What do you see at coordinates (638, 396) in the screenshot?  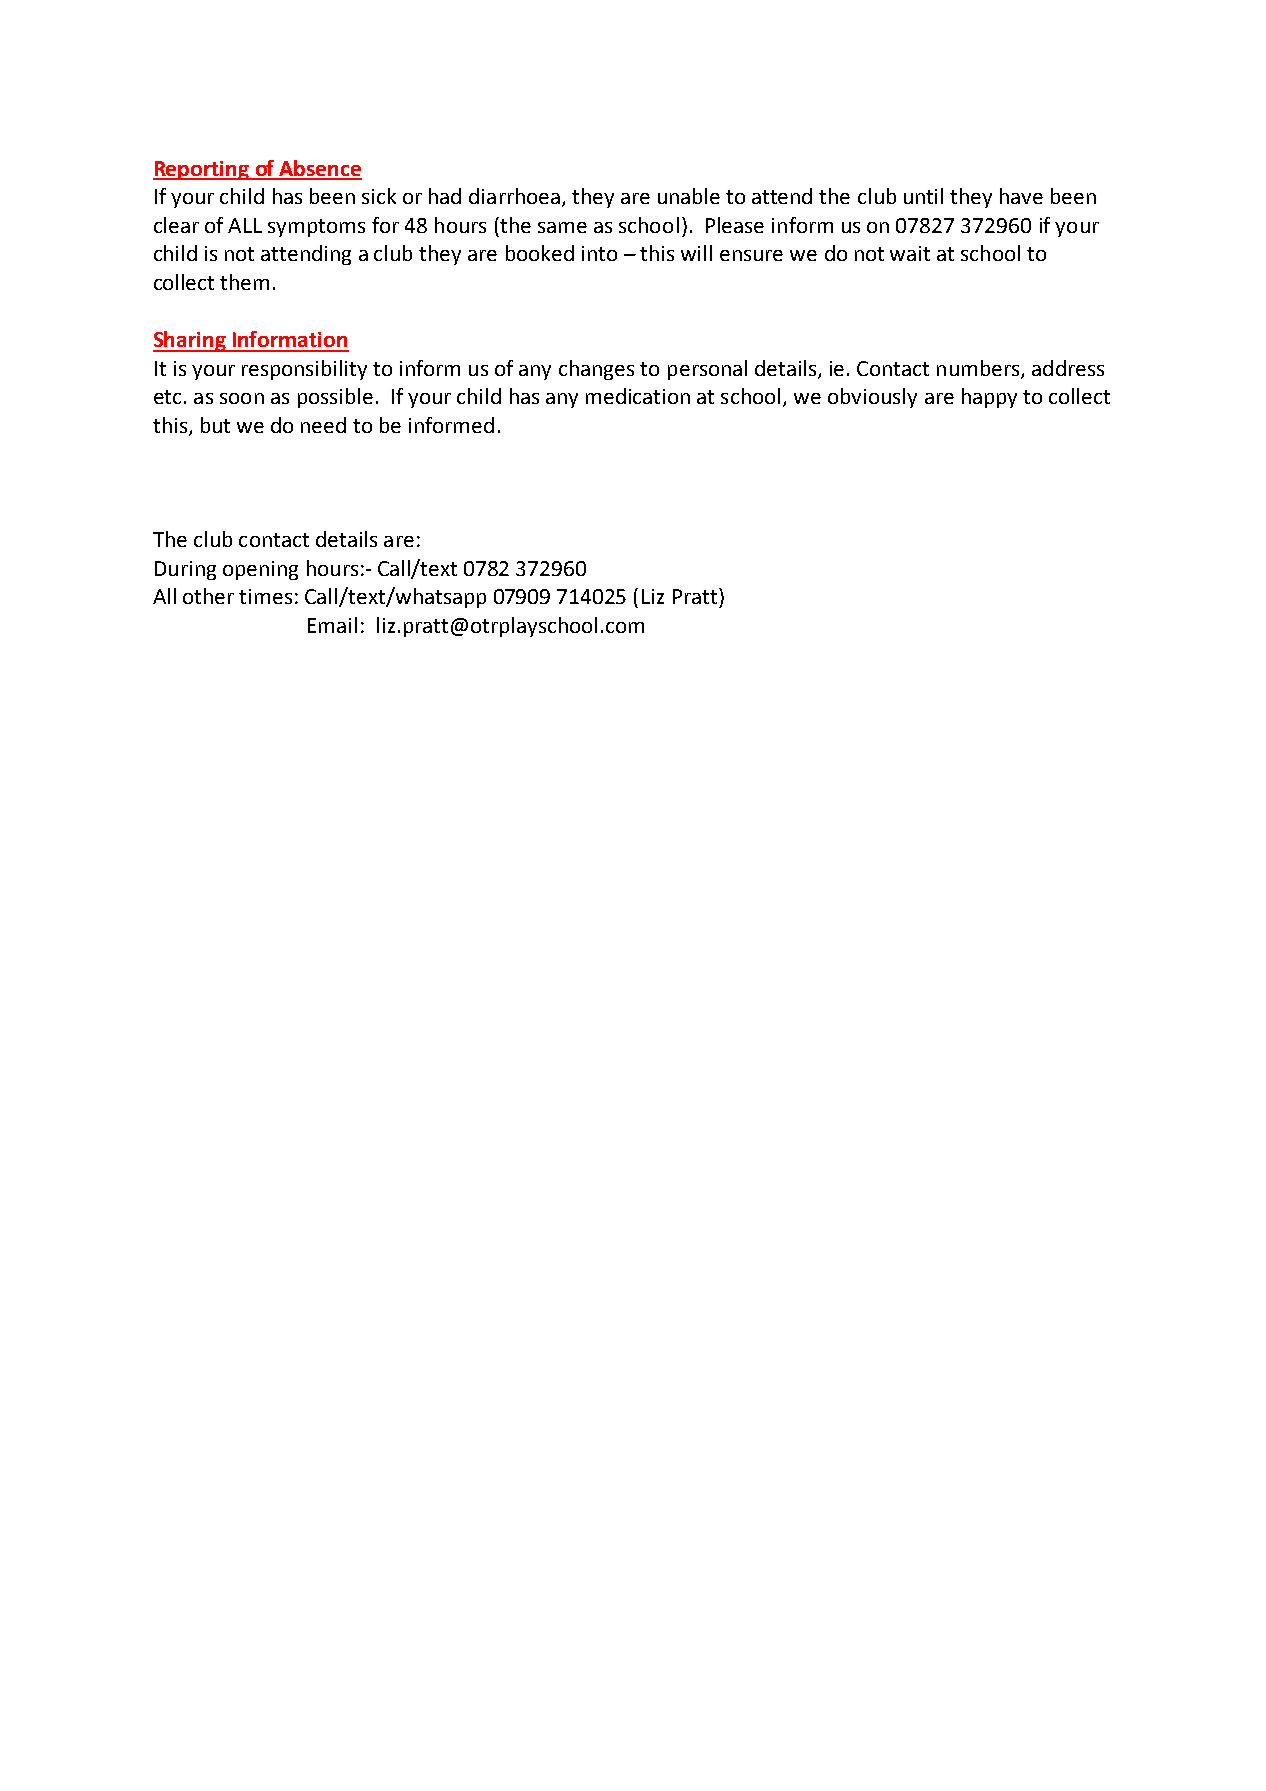 I see `medication` at bounding box center [638, 396].
